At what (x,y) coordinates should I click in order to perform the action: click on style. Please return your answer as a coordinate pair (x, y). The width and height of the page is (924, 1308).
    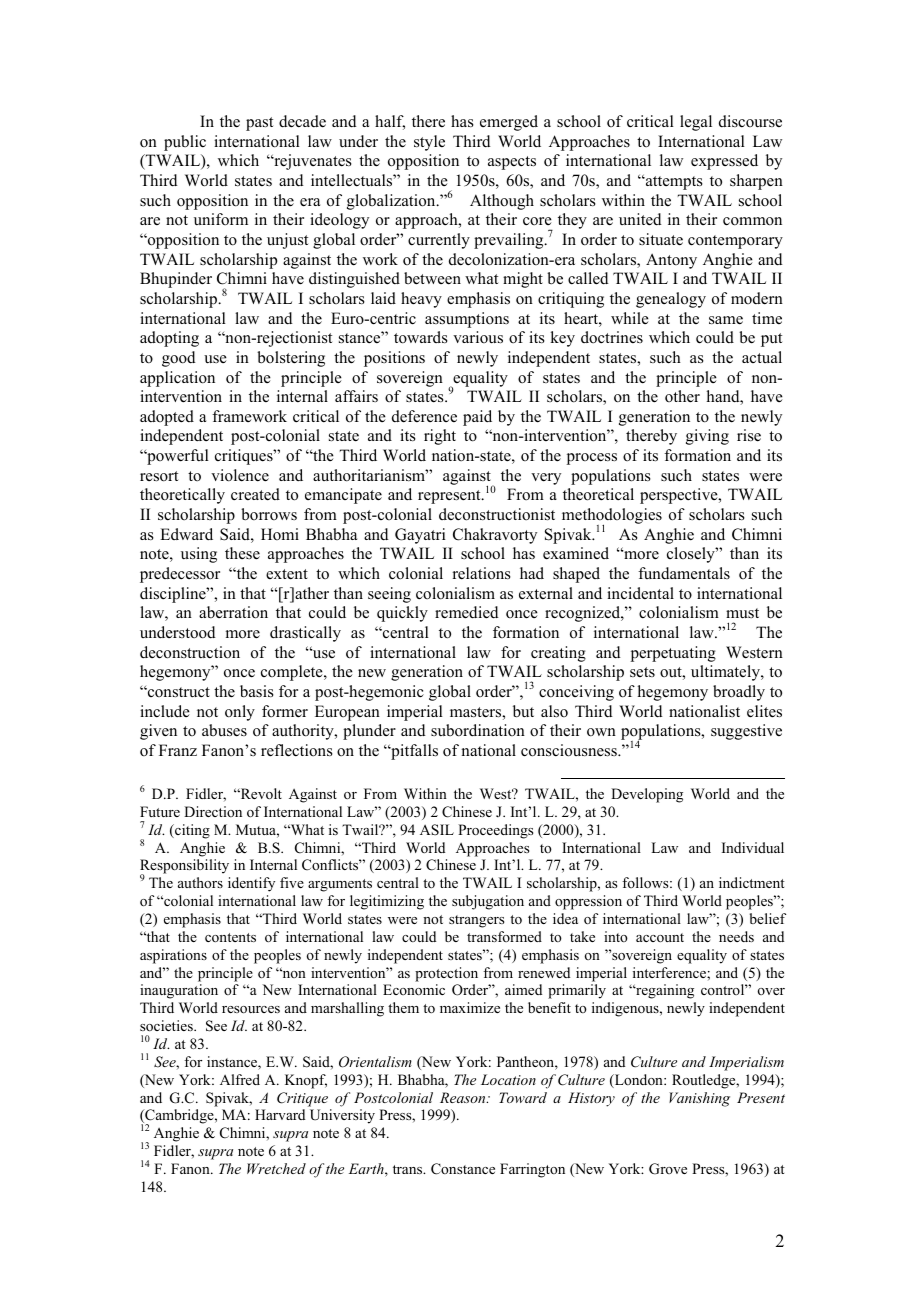
    Looking at the image, I should click on (429, 143).
